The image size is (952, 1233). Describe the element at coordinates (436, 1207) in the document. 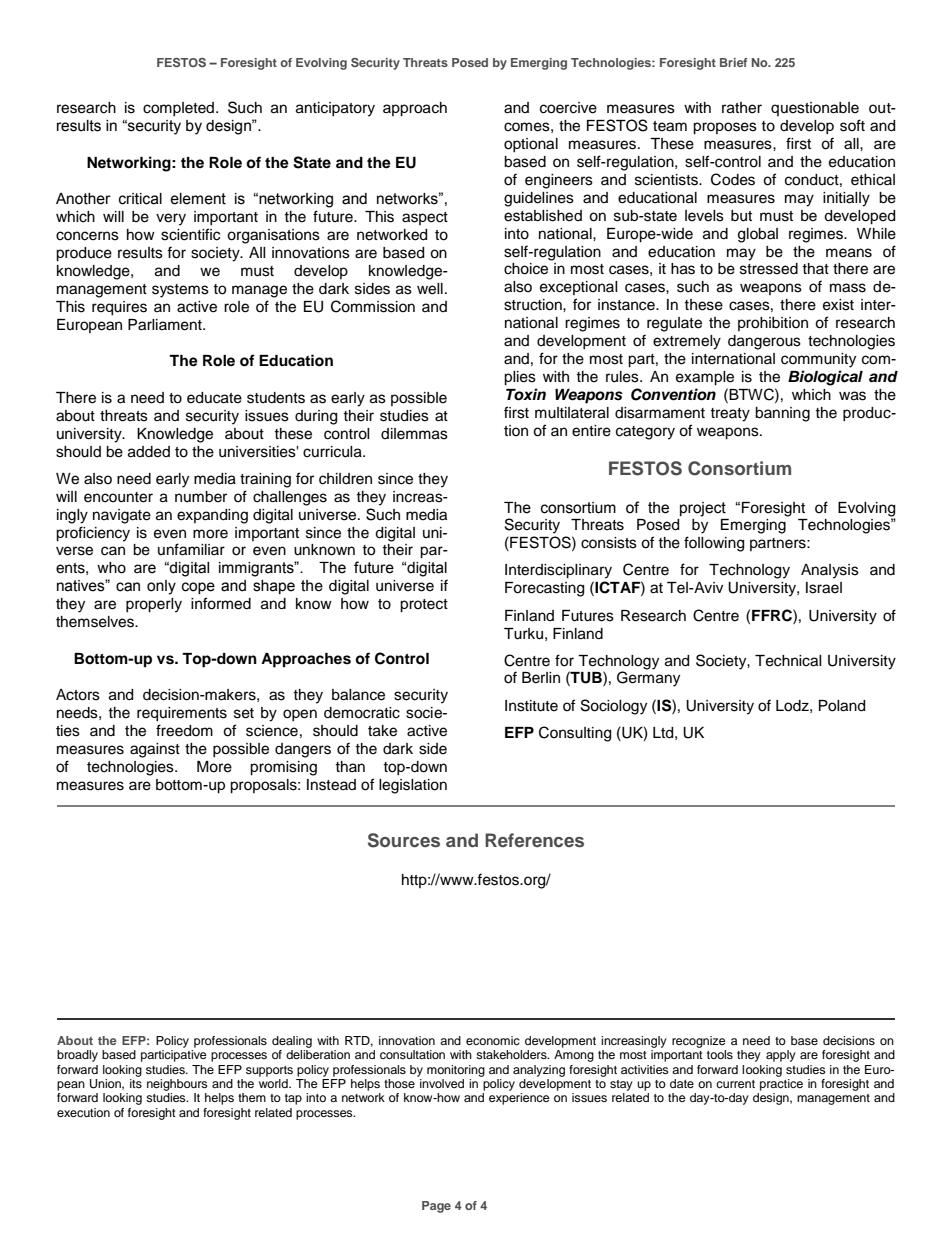

I see `Page` at that location.
